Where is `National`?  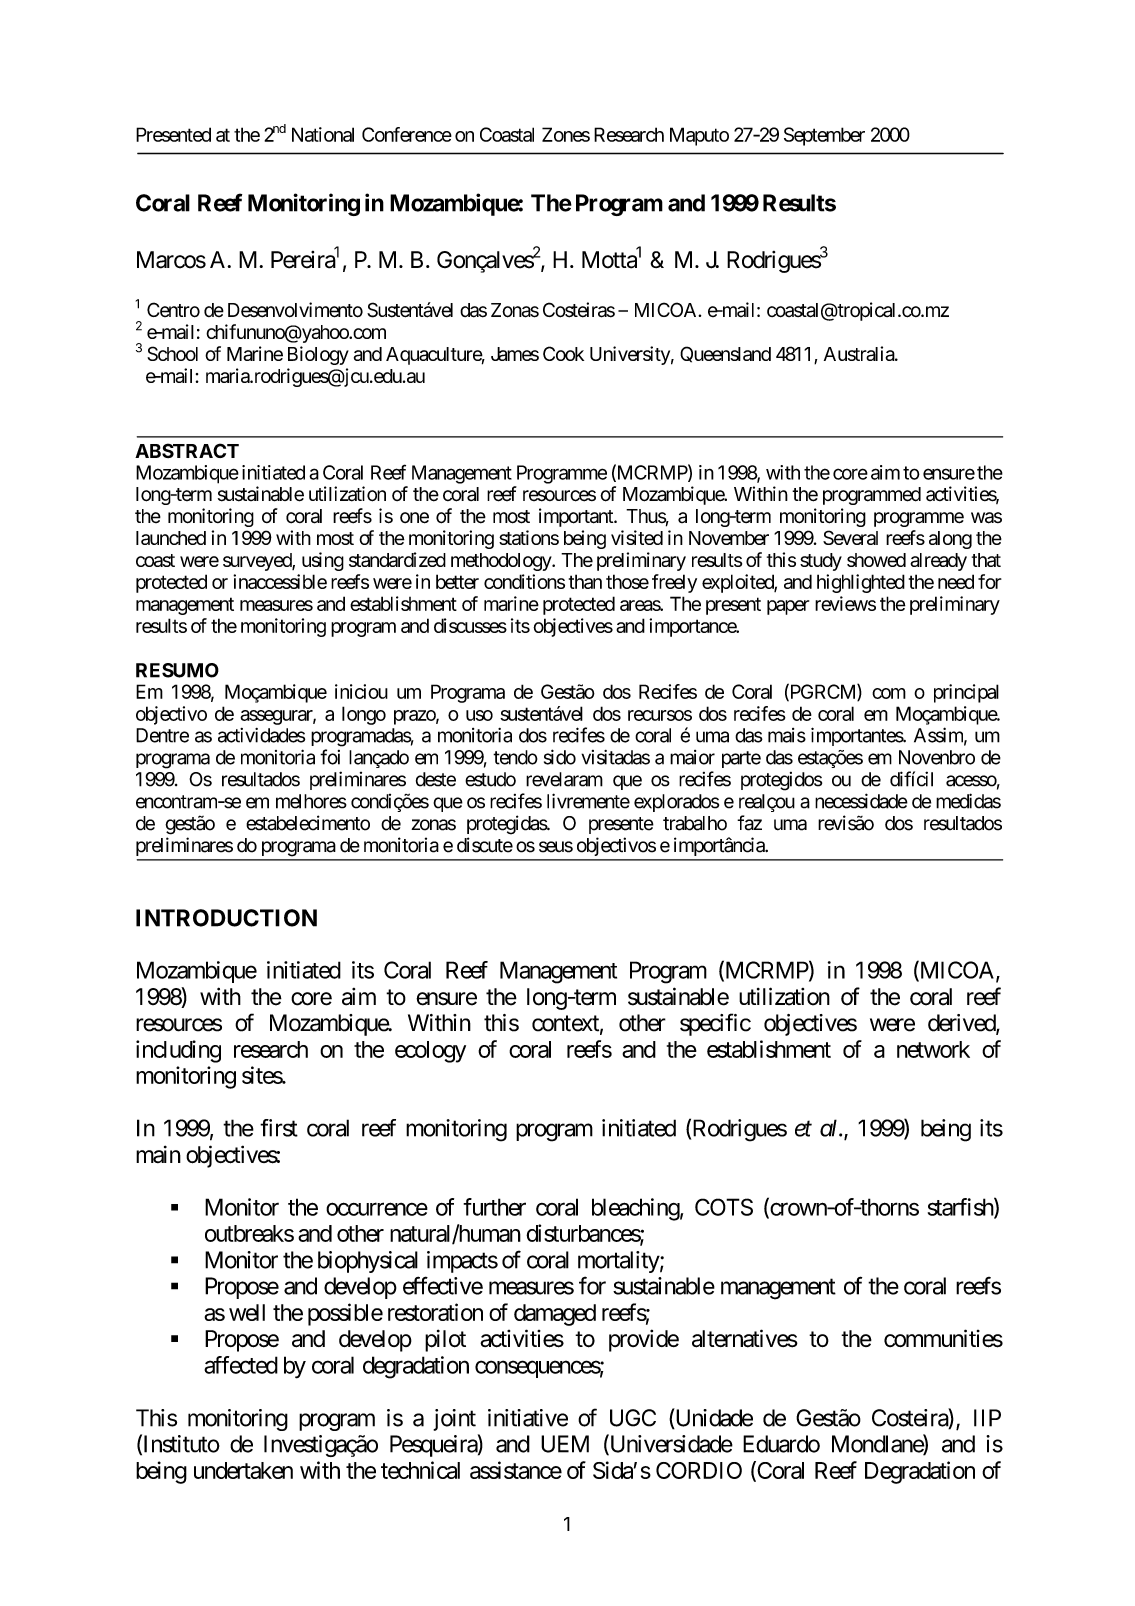
National is located at coordinates (323, 134).
